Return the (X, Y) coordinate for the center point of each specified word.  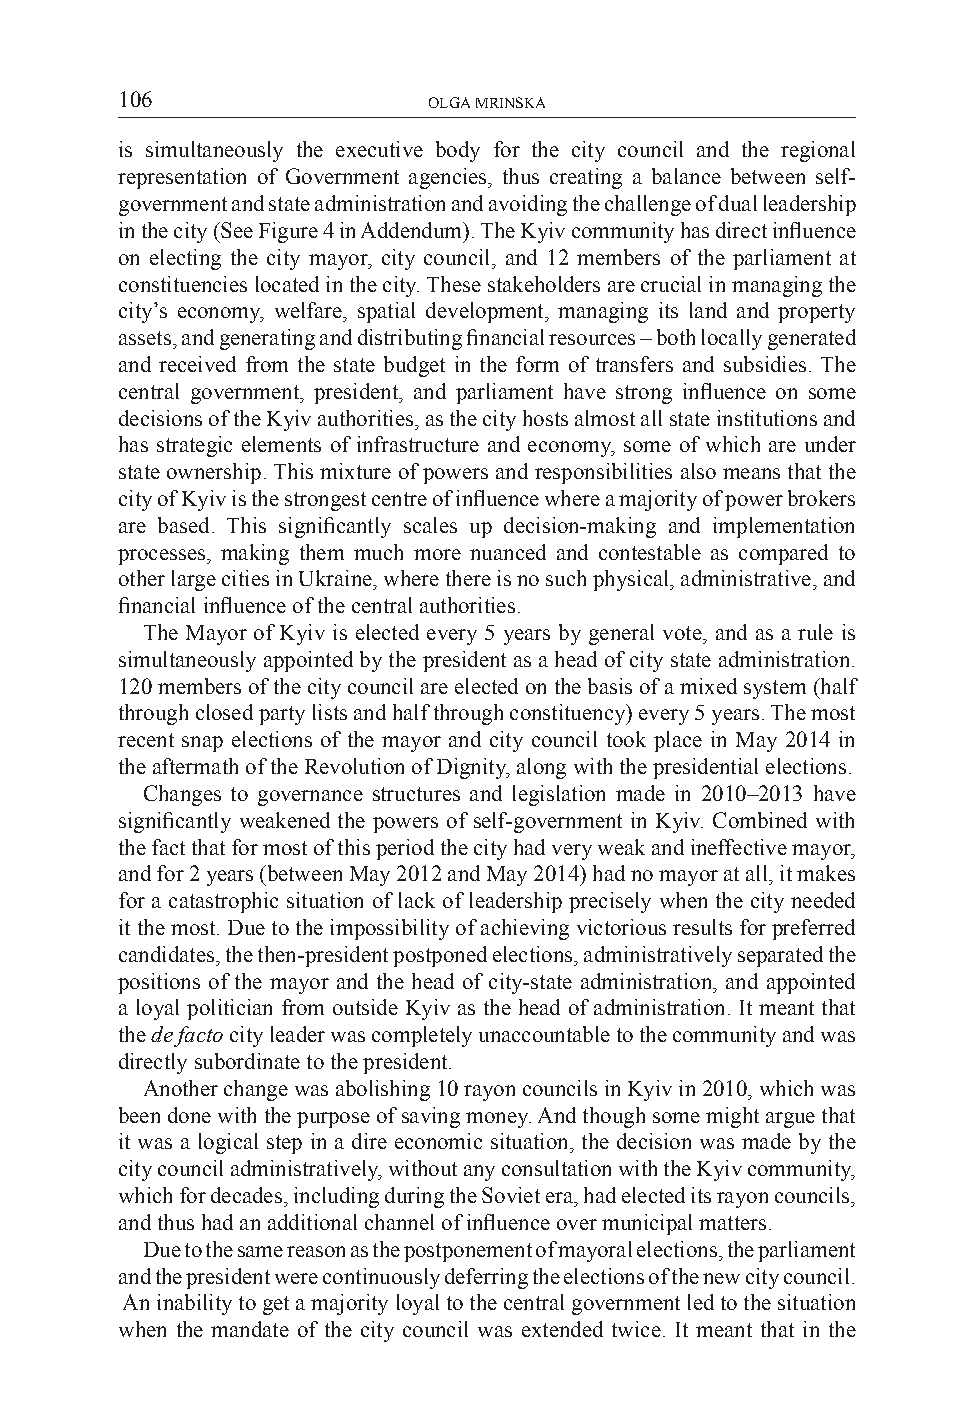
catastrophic (223, 902)
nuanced (508, 552)
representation (182, 178)
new (721, 1278)
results (702, 927)
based (183, 525)
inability (194, 1304)
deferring (486, 1278)
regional (818, 151)
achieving (525, 929)
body (458, 151)
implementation (783, 527)
